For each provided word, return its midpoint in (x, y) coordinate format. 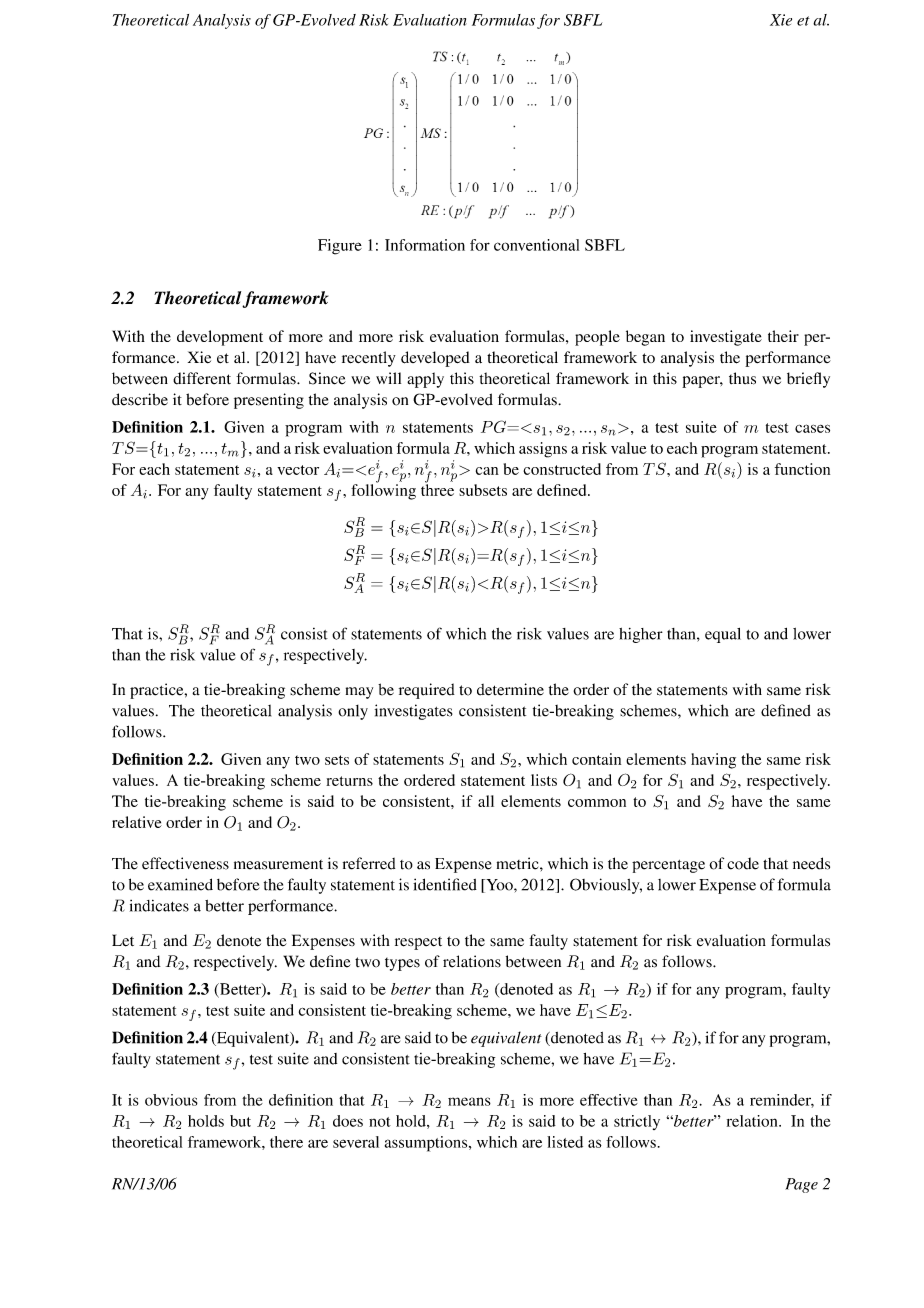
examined (180, 884)
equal (723, 635)
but (240, 1121)
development (220, 338)
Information (425, 245)
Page (801, 1185)
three (437, 489)
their (783, 336)
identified (445, 884)
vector (298, 470)
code (743, 863)
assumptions (427, 1144)
